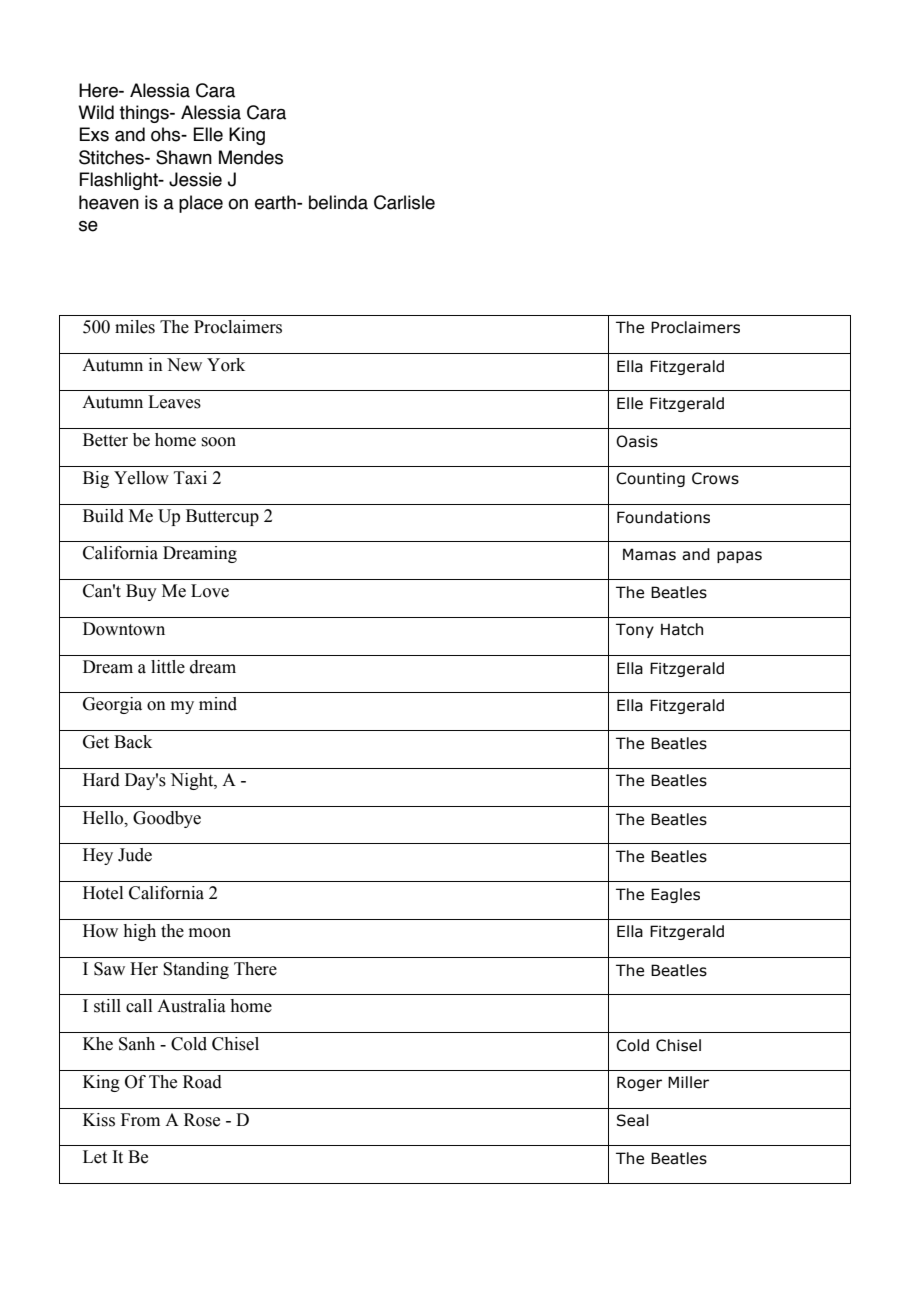 This page has height=1308, width=924. Describe the element at coordinates (210, 591) in the page. I see `Love` at that location.
